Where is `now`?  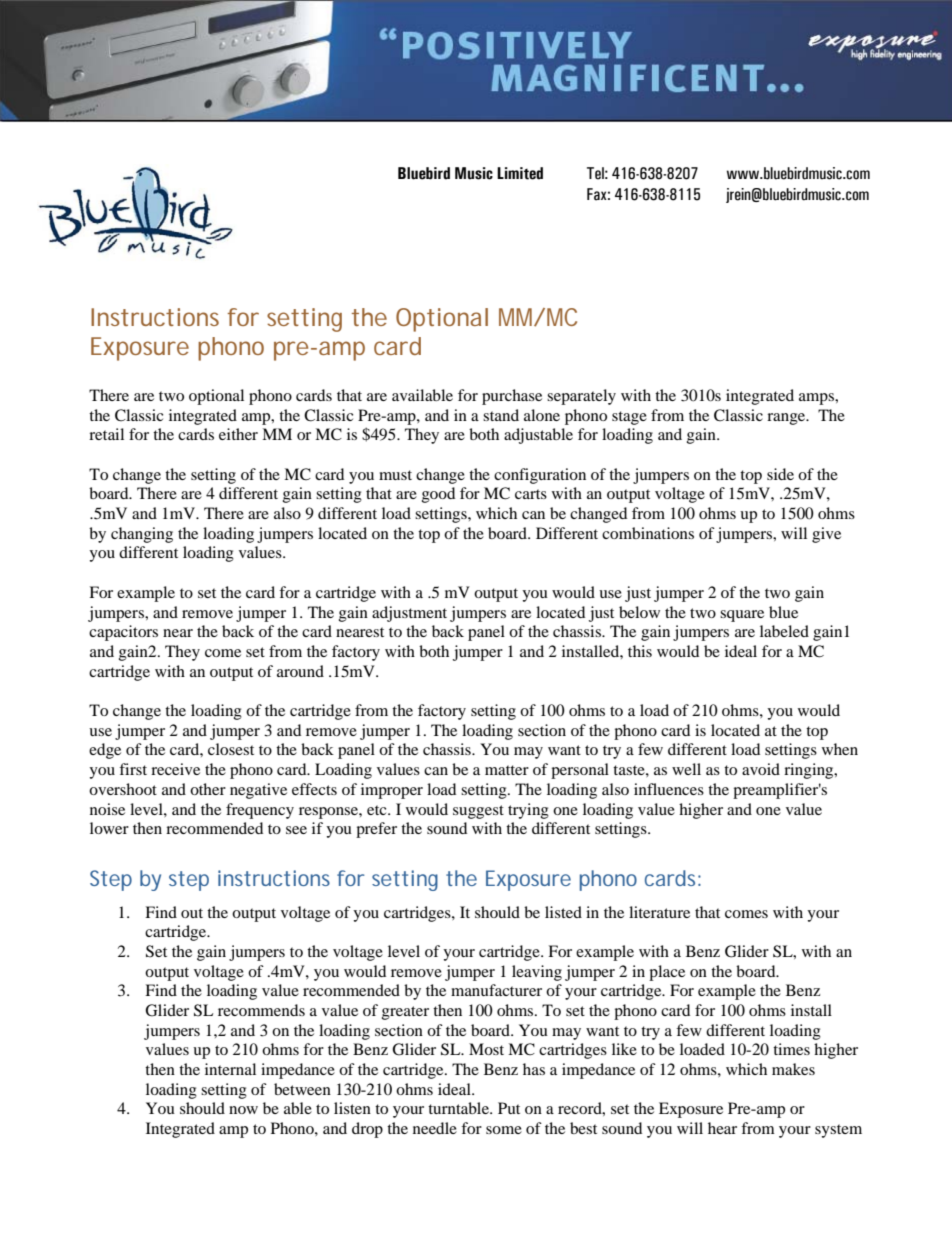 now is located at coordinates (243, 1110).
